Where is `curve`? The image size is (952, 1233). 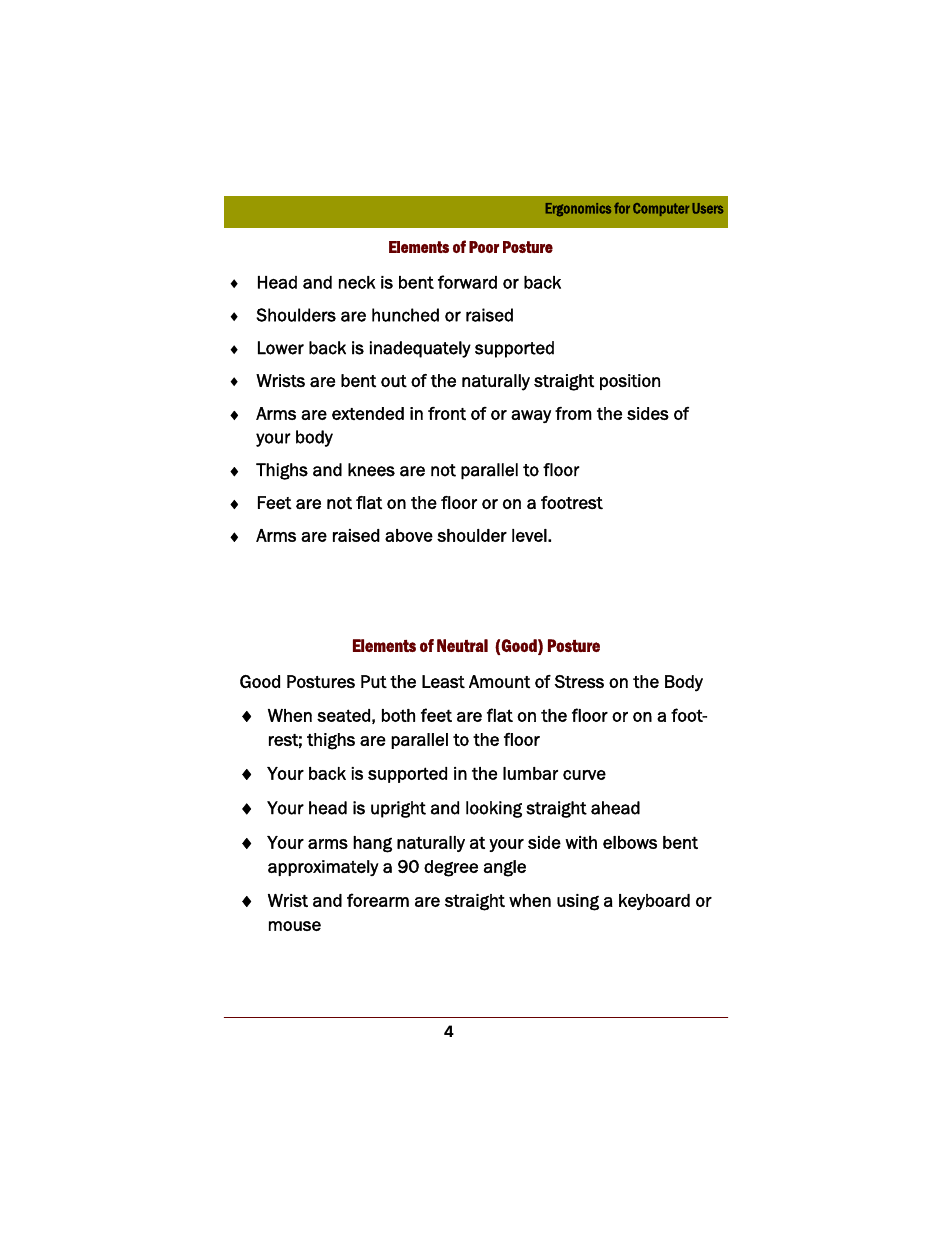 curve is located at coordinates (584, 775).
